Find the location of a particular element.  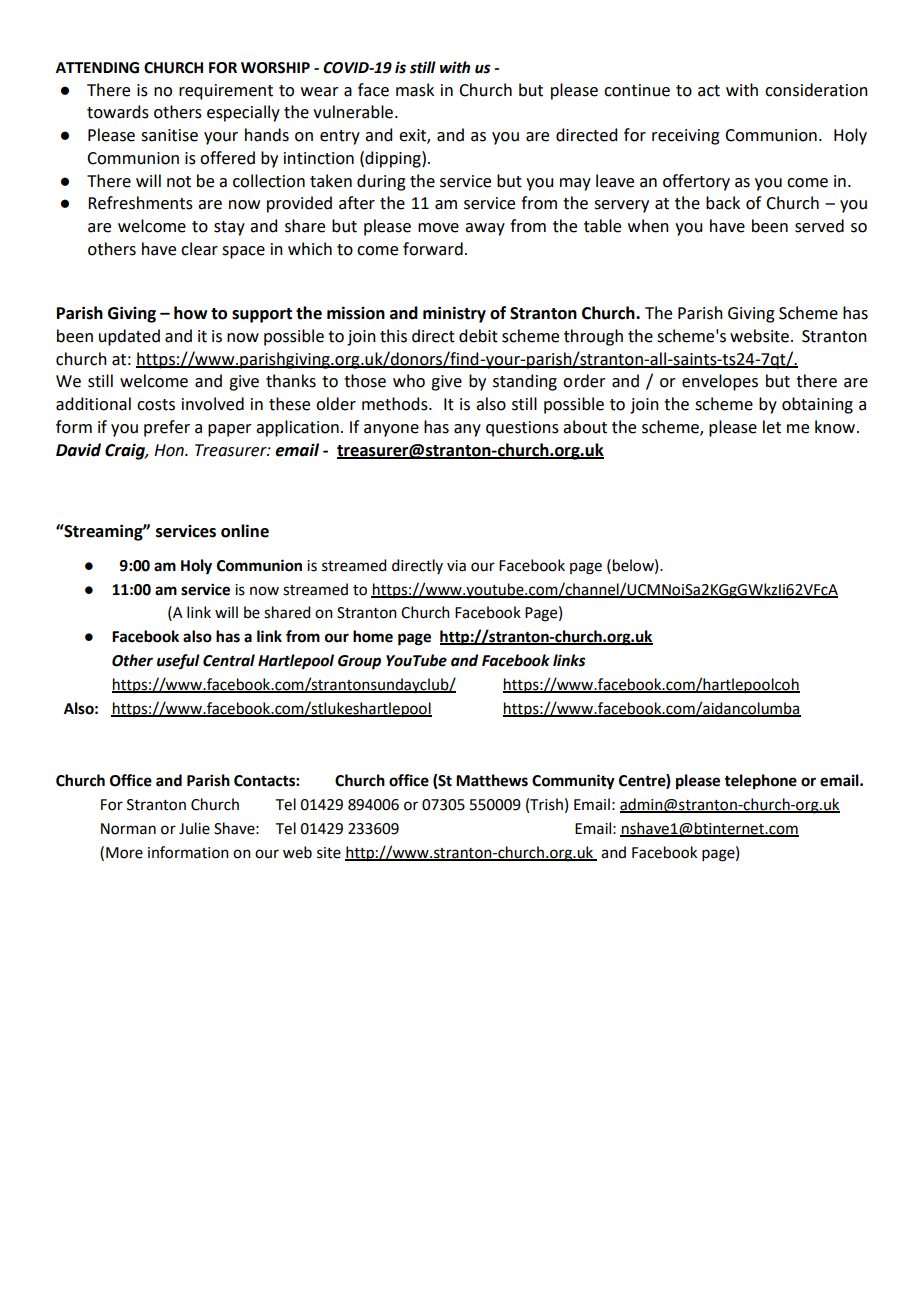

via is located at coordinates (456, 566).
